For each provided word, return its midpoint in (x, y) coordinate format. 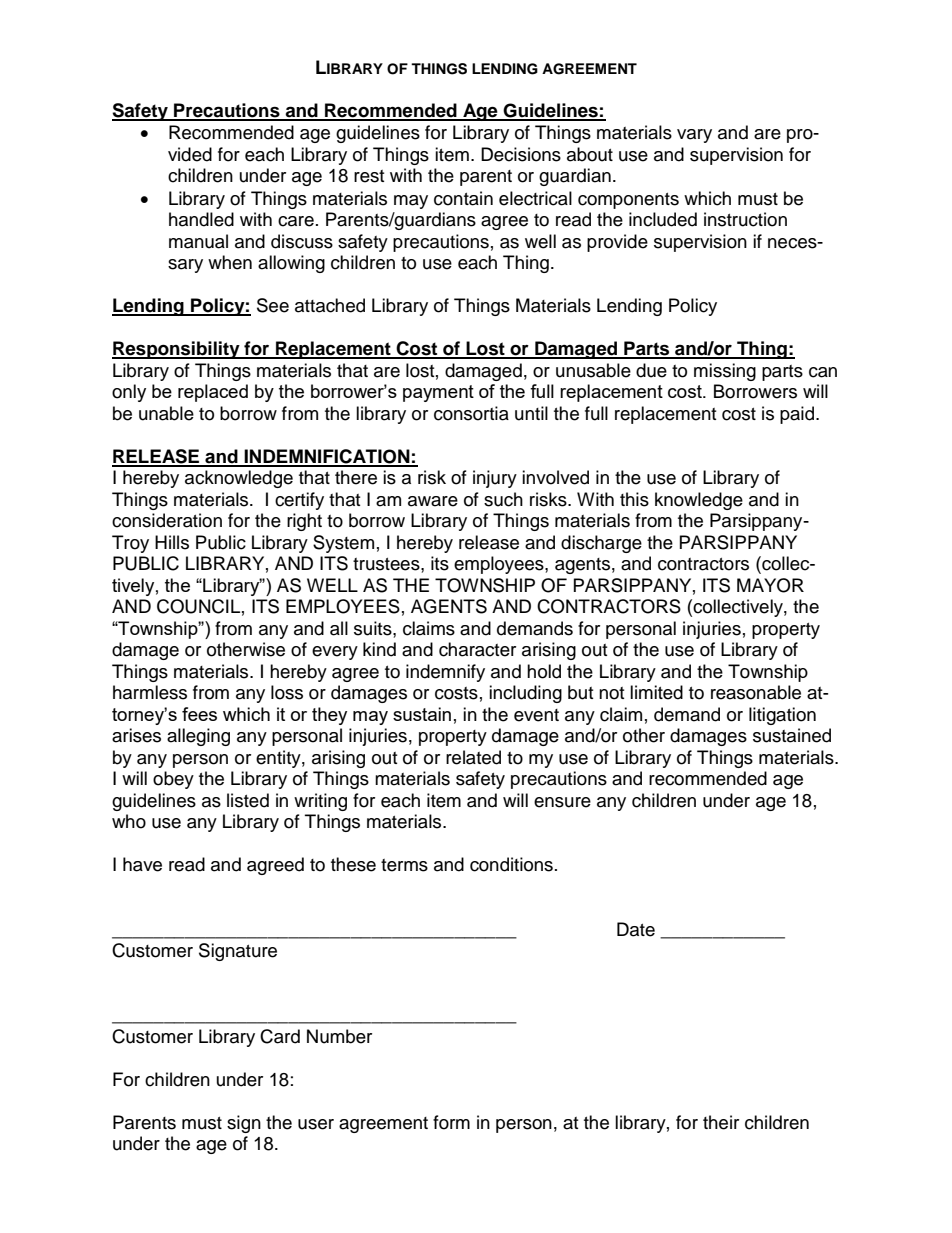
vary (694, 136)
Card (280, 1036)
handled (201, 219)
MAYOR (770, 585)
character (477, 649)
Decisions (521, 154)
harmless (150, 692)
